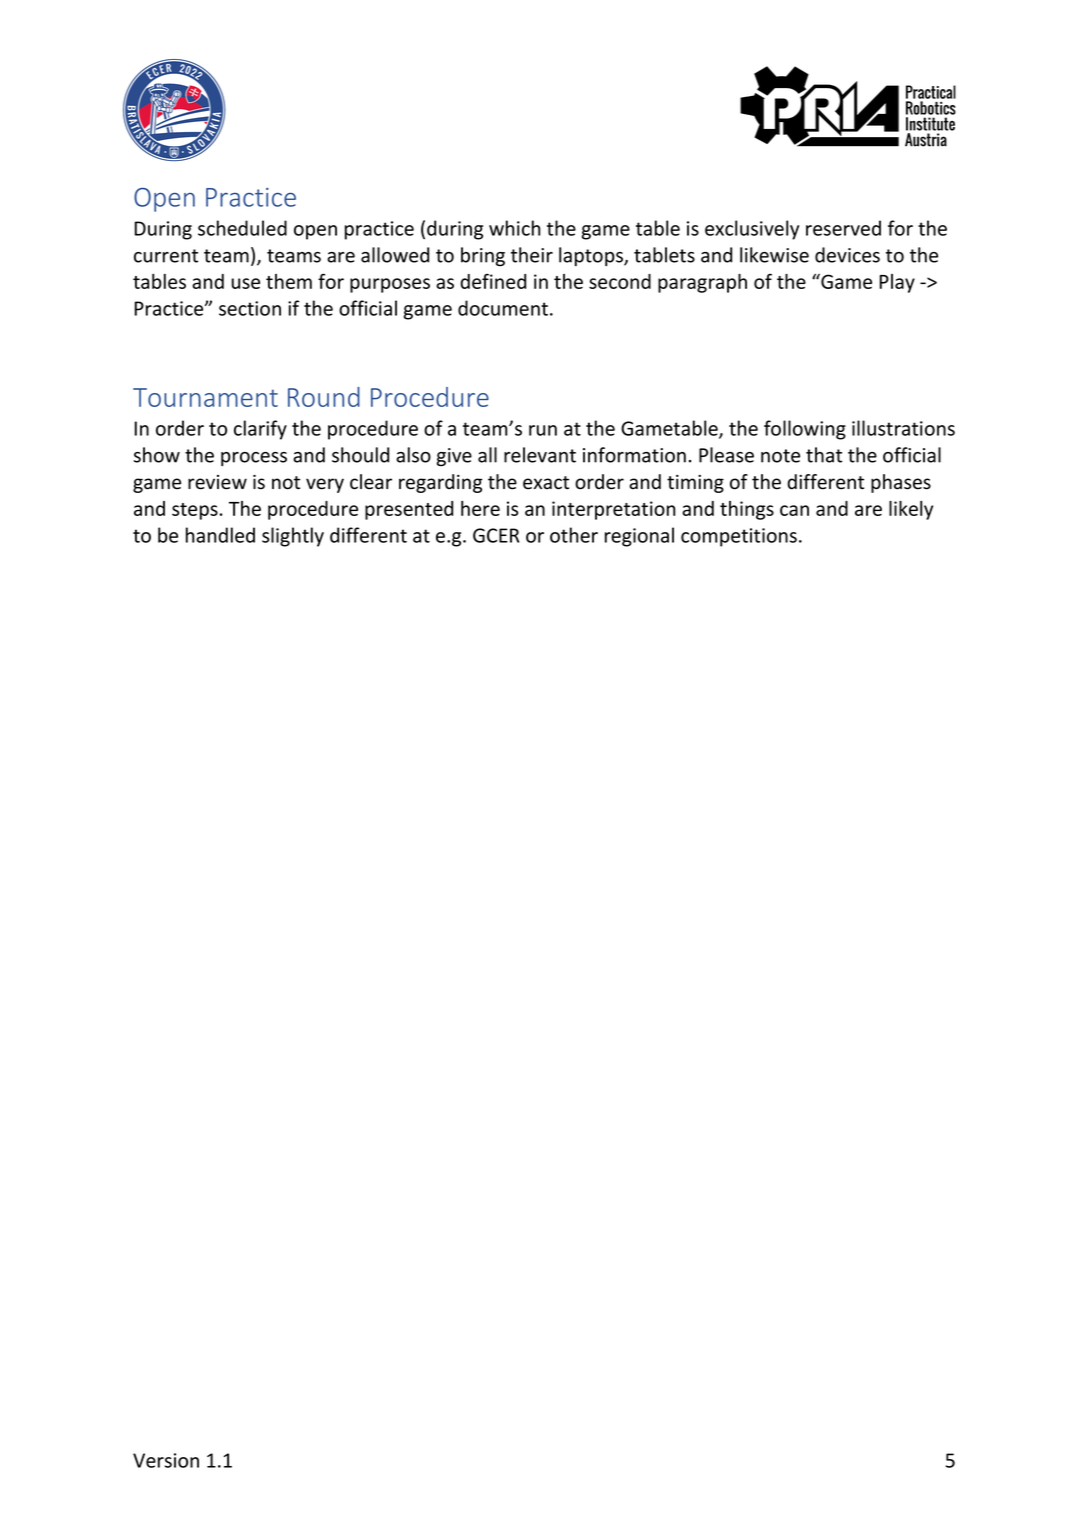 The width and height of the document is (1086, 1536). What do you see at coordinates (574, 535) in the document?
I see `other` at bounding box center [574, 535].
